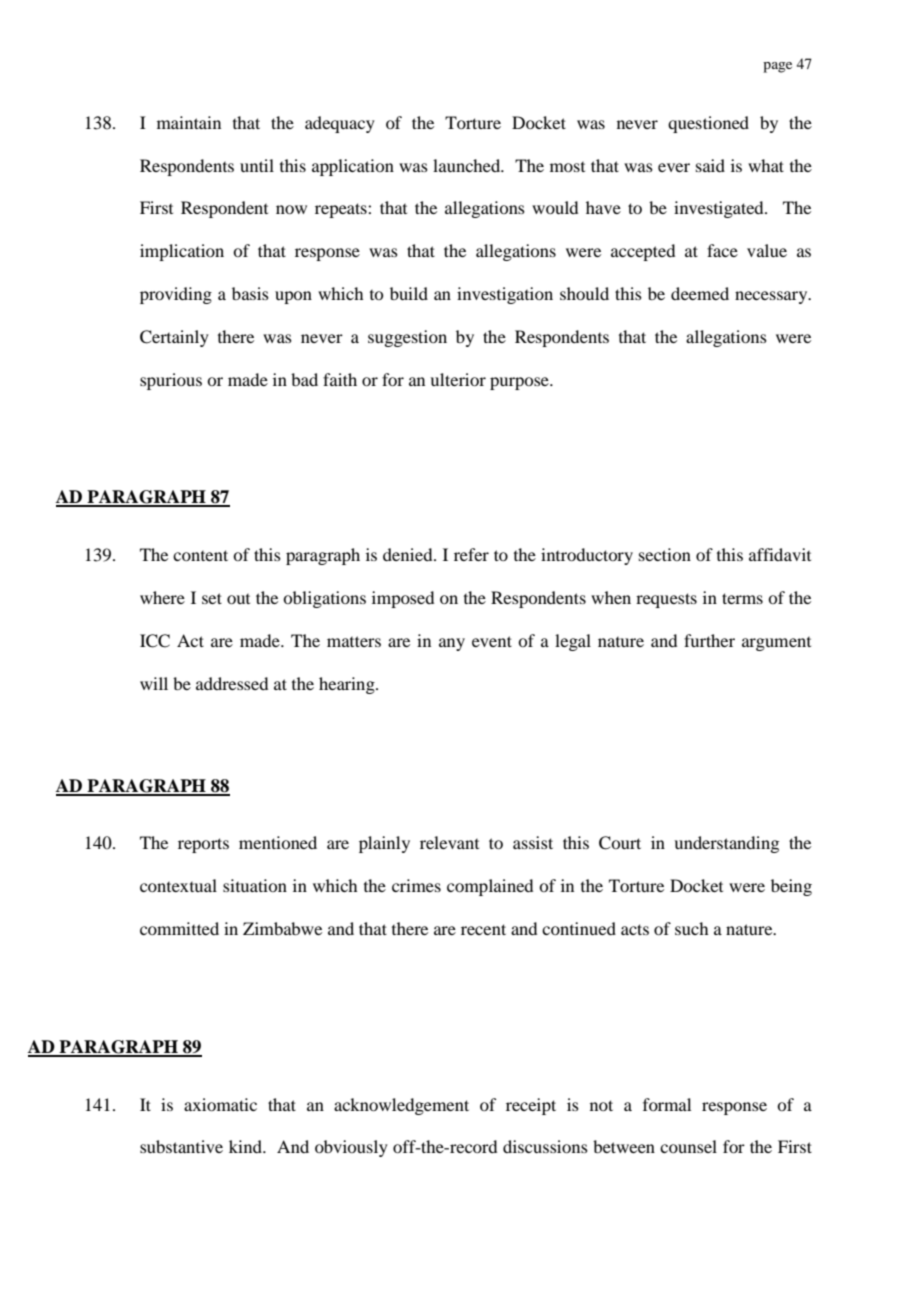 The height and width of the screenshot is (1308, 924). Describe the element at coordinates (531, 1106) in the screenshot. I see `receipt` at that location.
